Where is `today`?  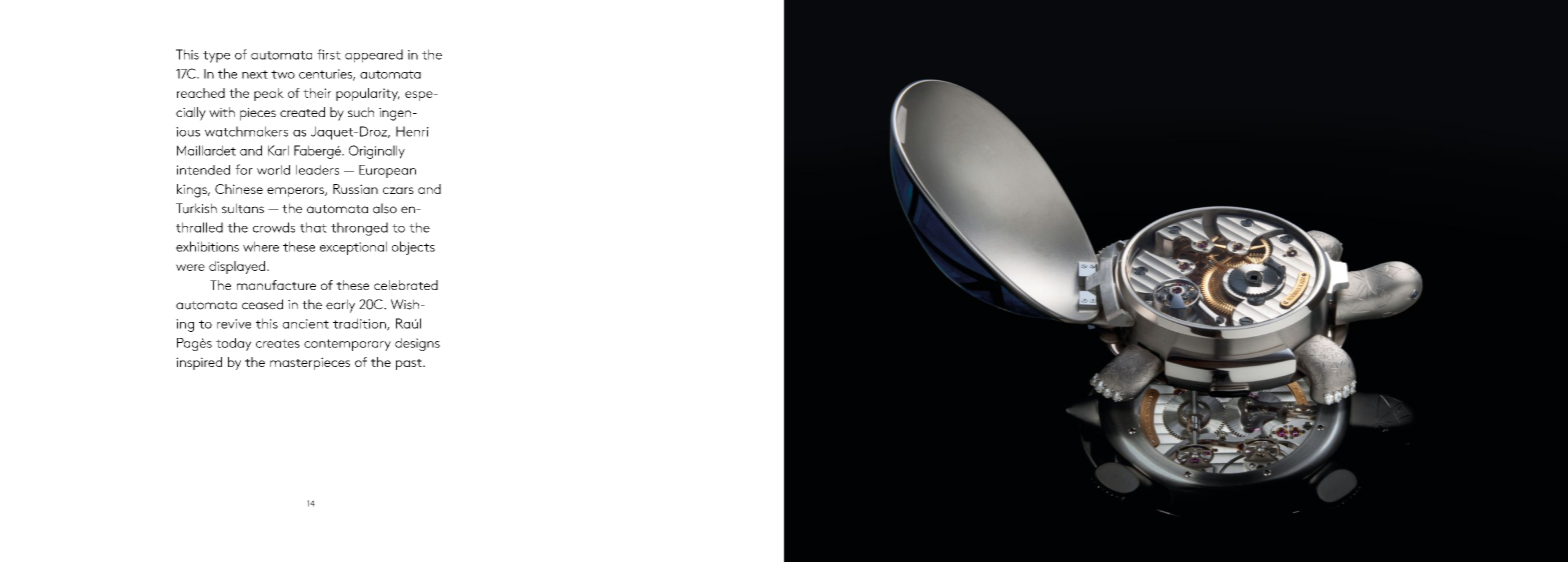
today is located at coordinates (233, 344).
